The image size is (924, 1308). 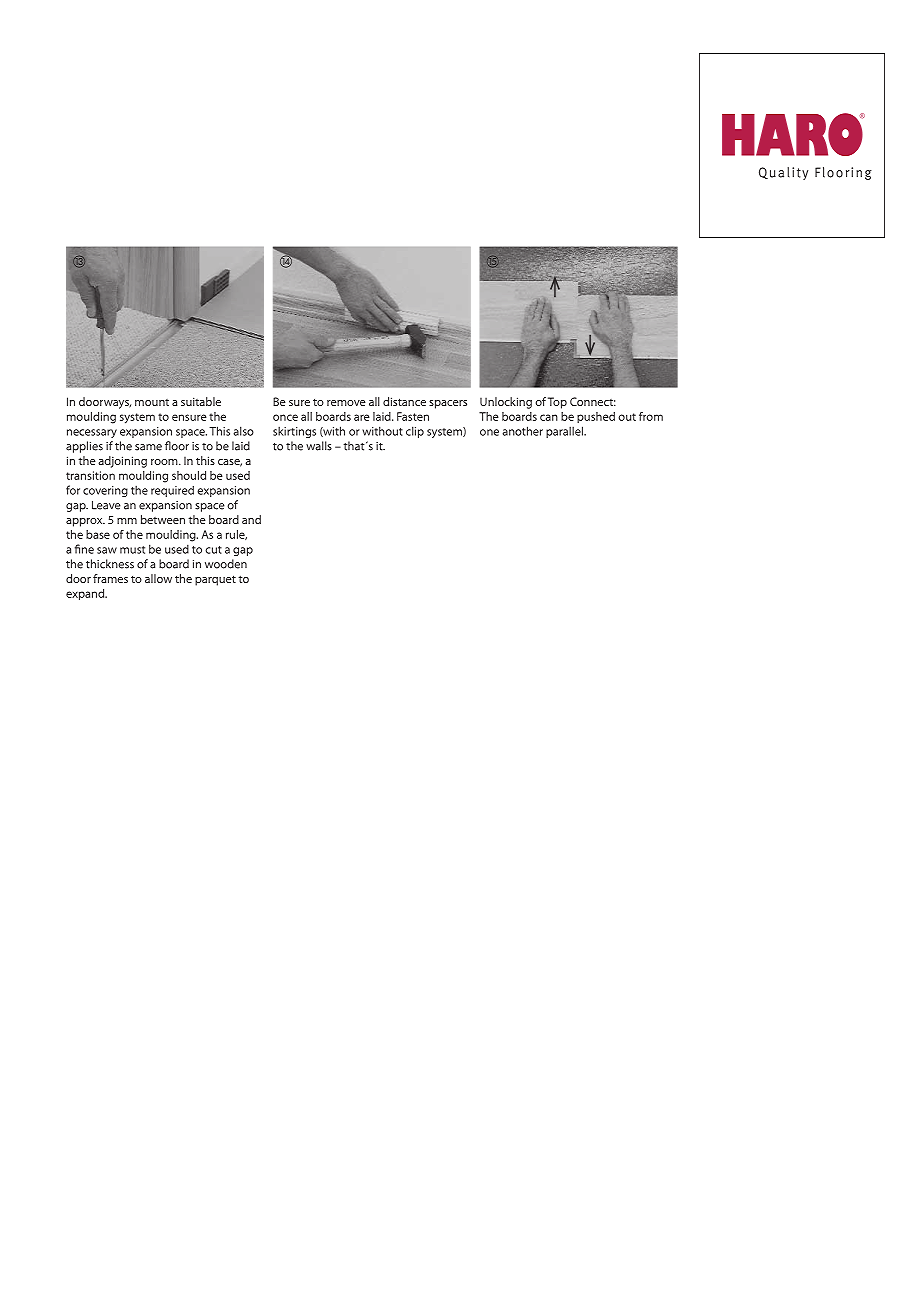 I want to click on required, so click(x=172, y=491).
